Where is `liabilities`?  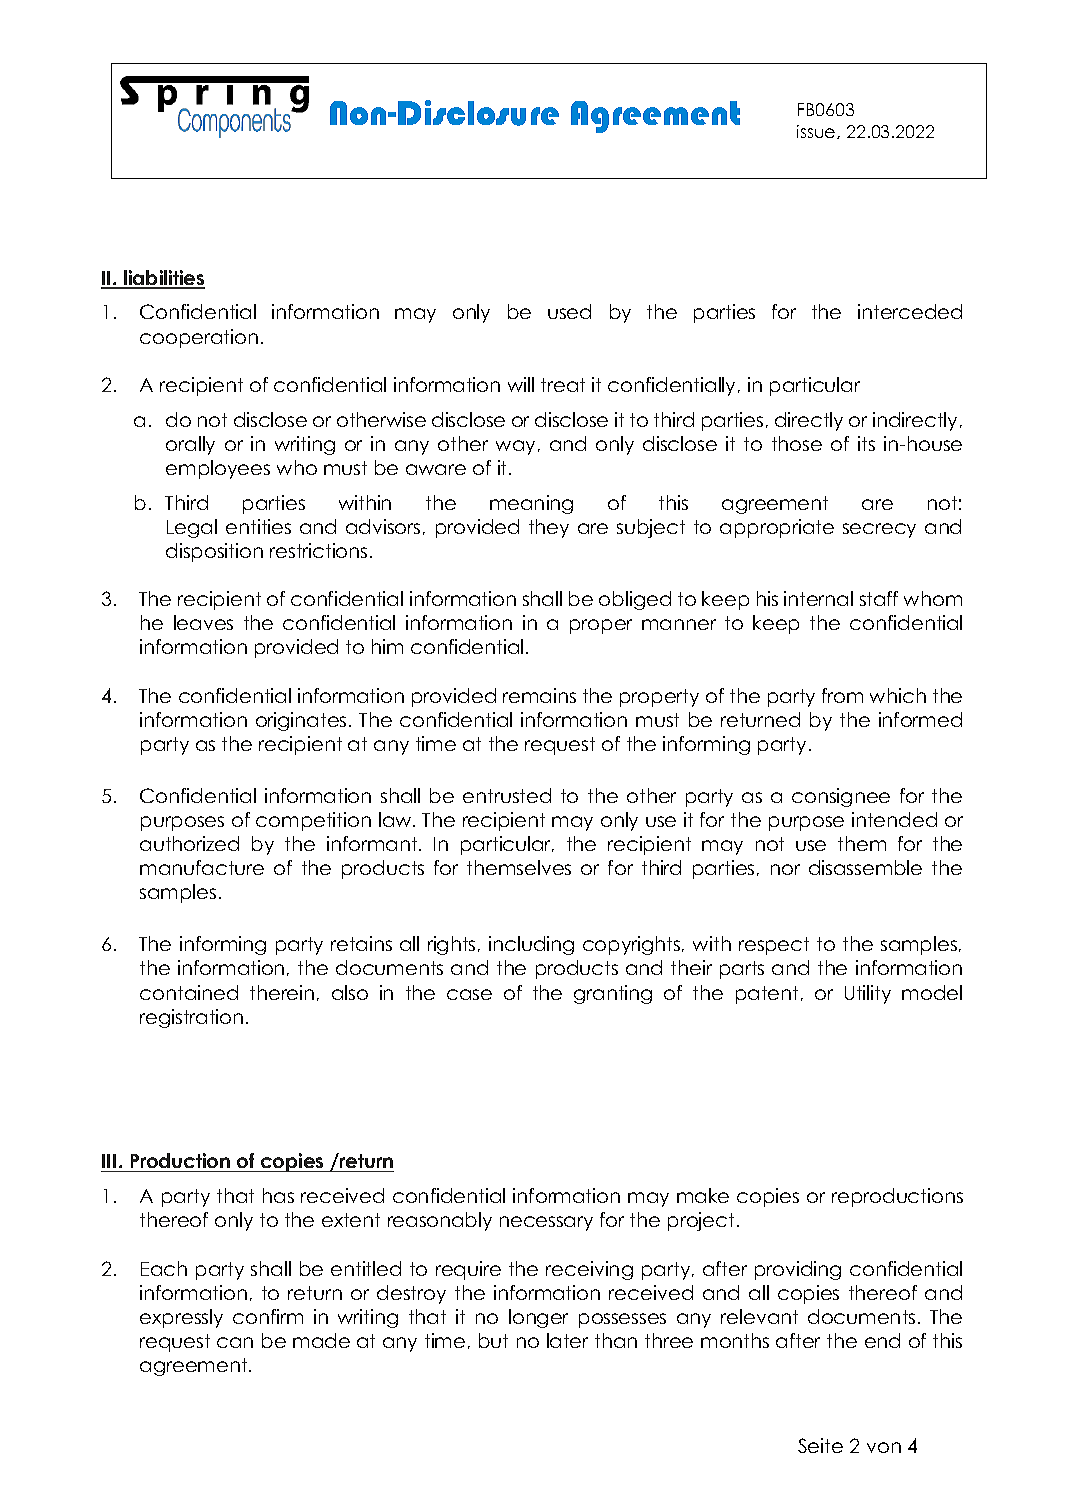
liabilities is located at coordinates (163, 279).
